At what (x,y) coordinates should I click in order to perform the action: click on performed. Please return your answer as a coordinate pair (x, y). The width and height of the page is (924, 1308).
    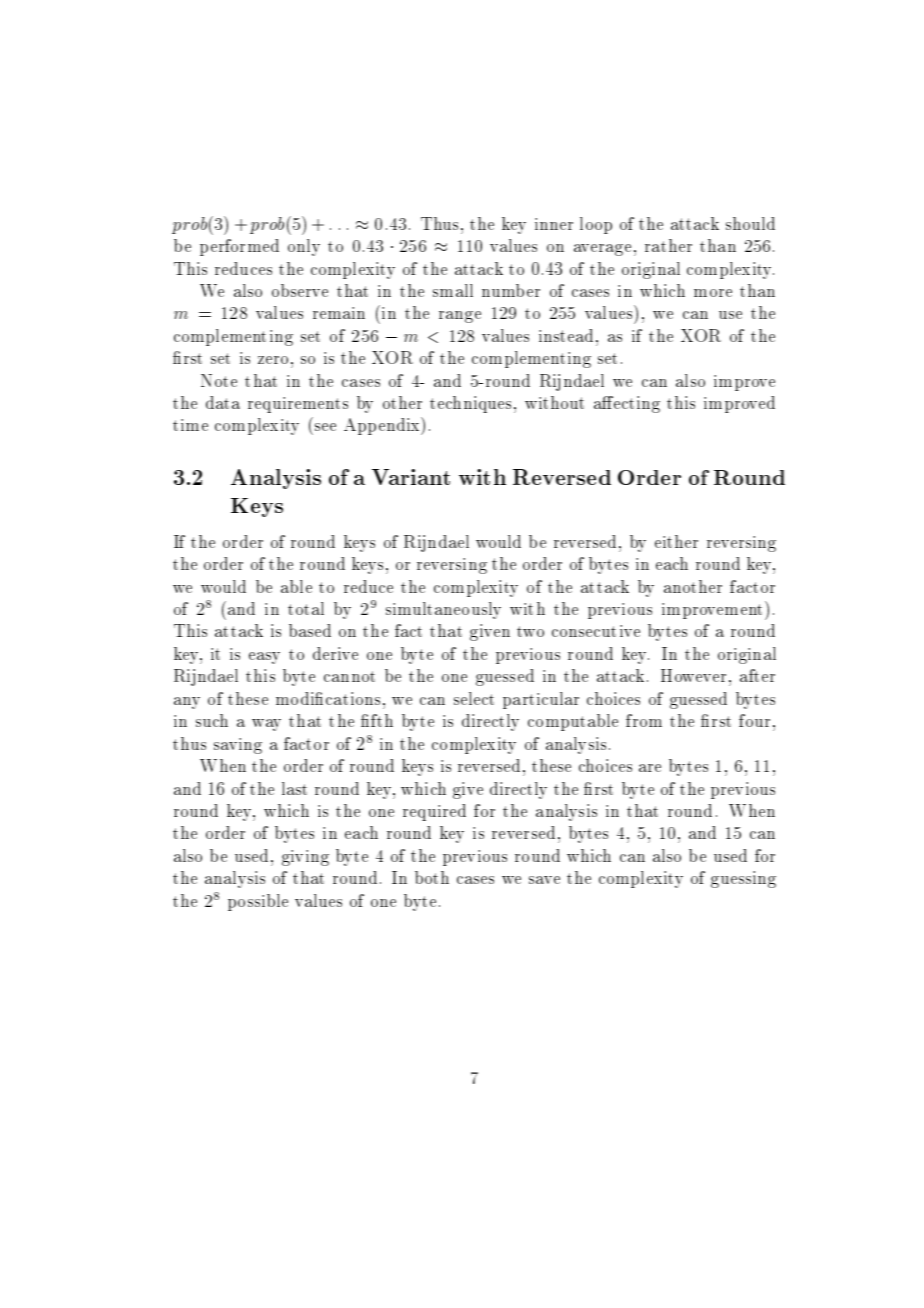
    Looking at the image, I should click on (239, 247).
